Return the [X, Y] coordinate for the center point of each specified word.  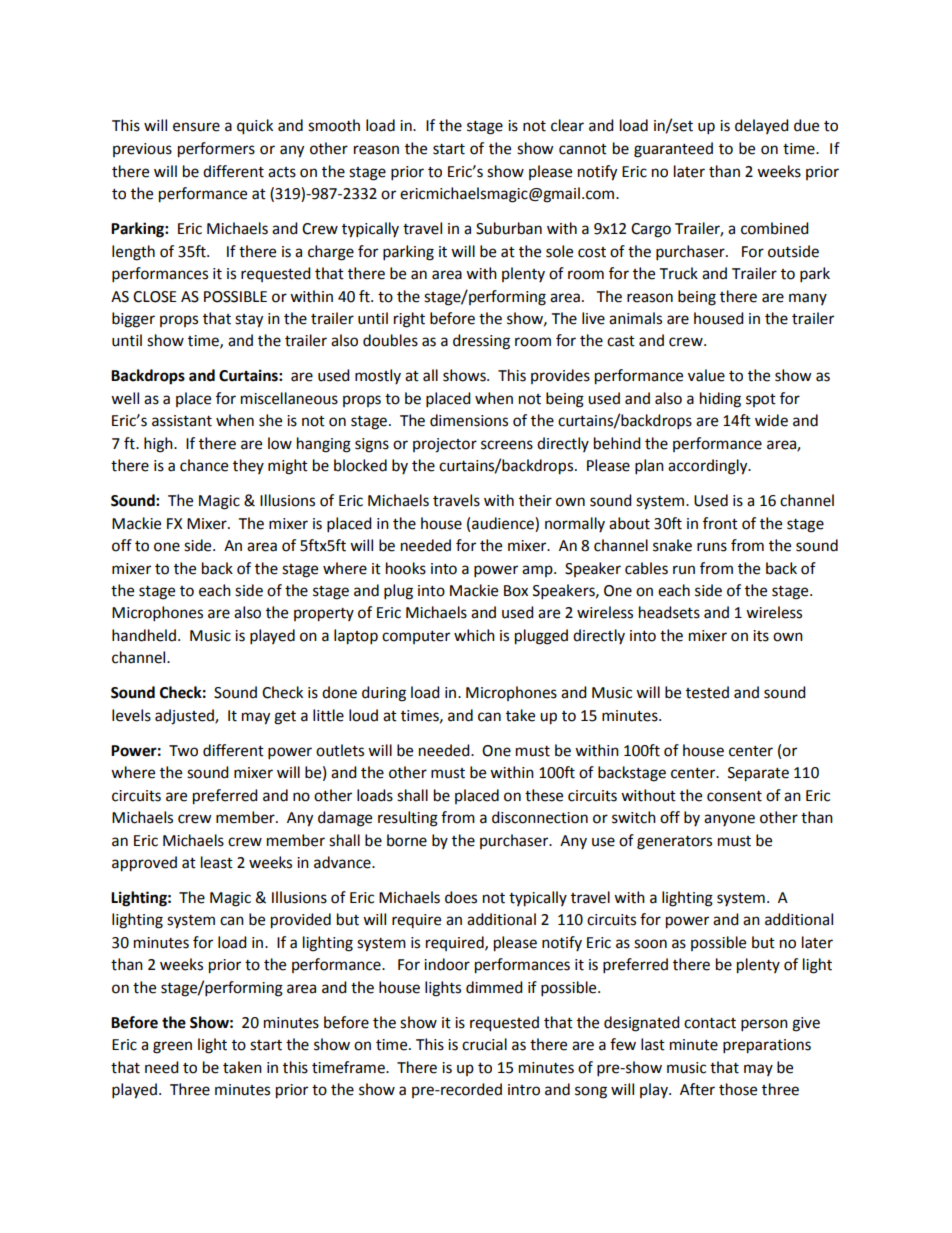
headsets [669, 612]
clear [567, 125]
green [172, 1047]
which [474, 635]
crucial [484, 1044]
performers [216, 150]
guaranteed [673, 150]
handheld [144, 635]
